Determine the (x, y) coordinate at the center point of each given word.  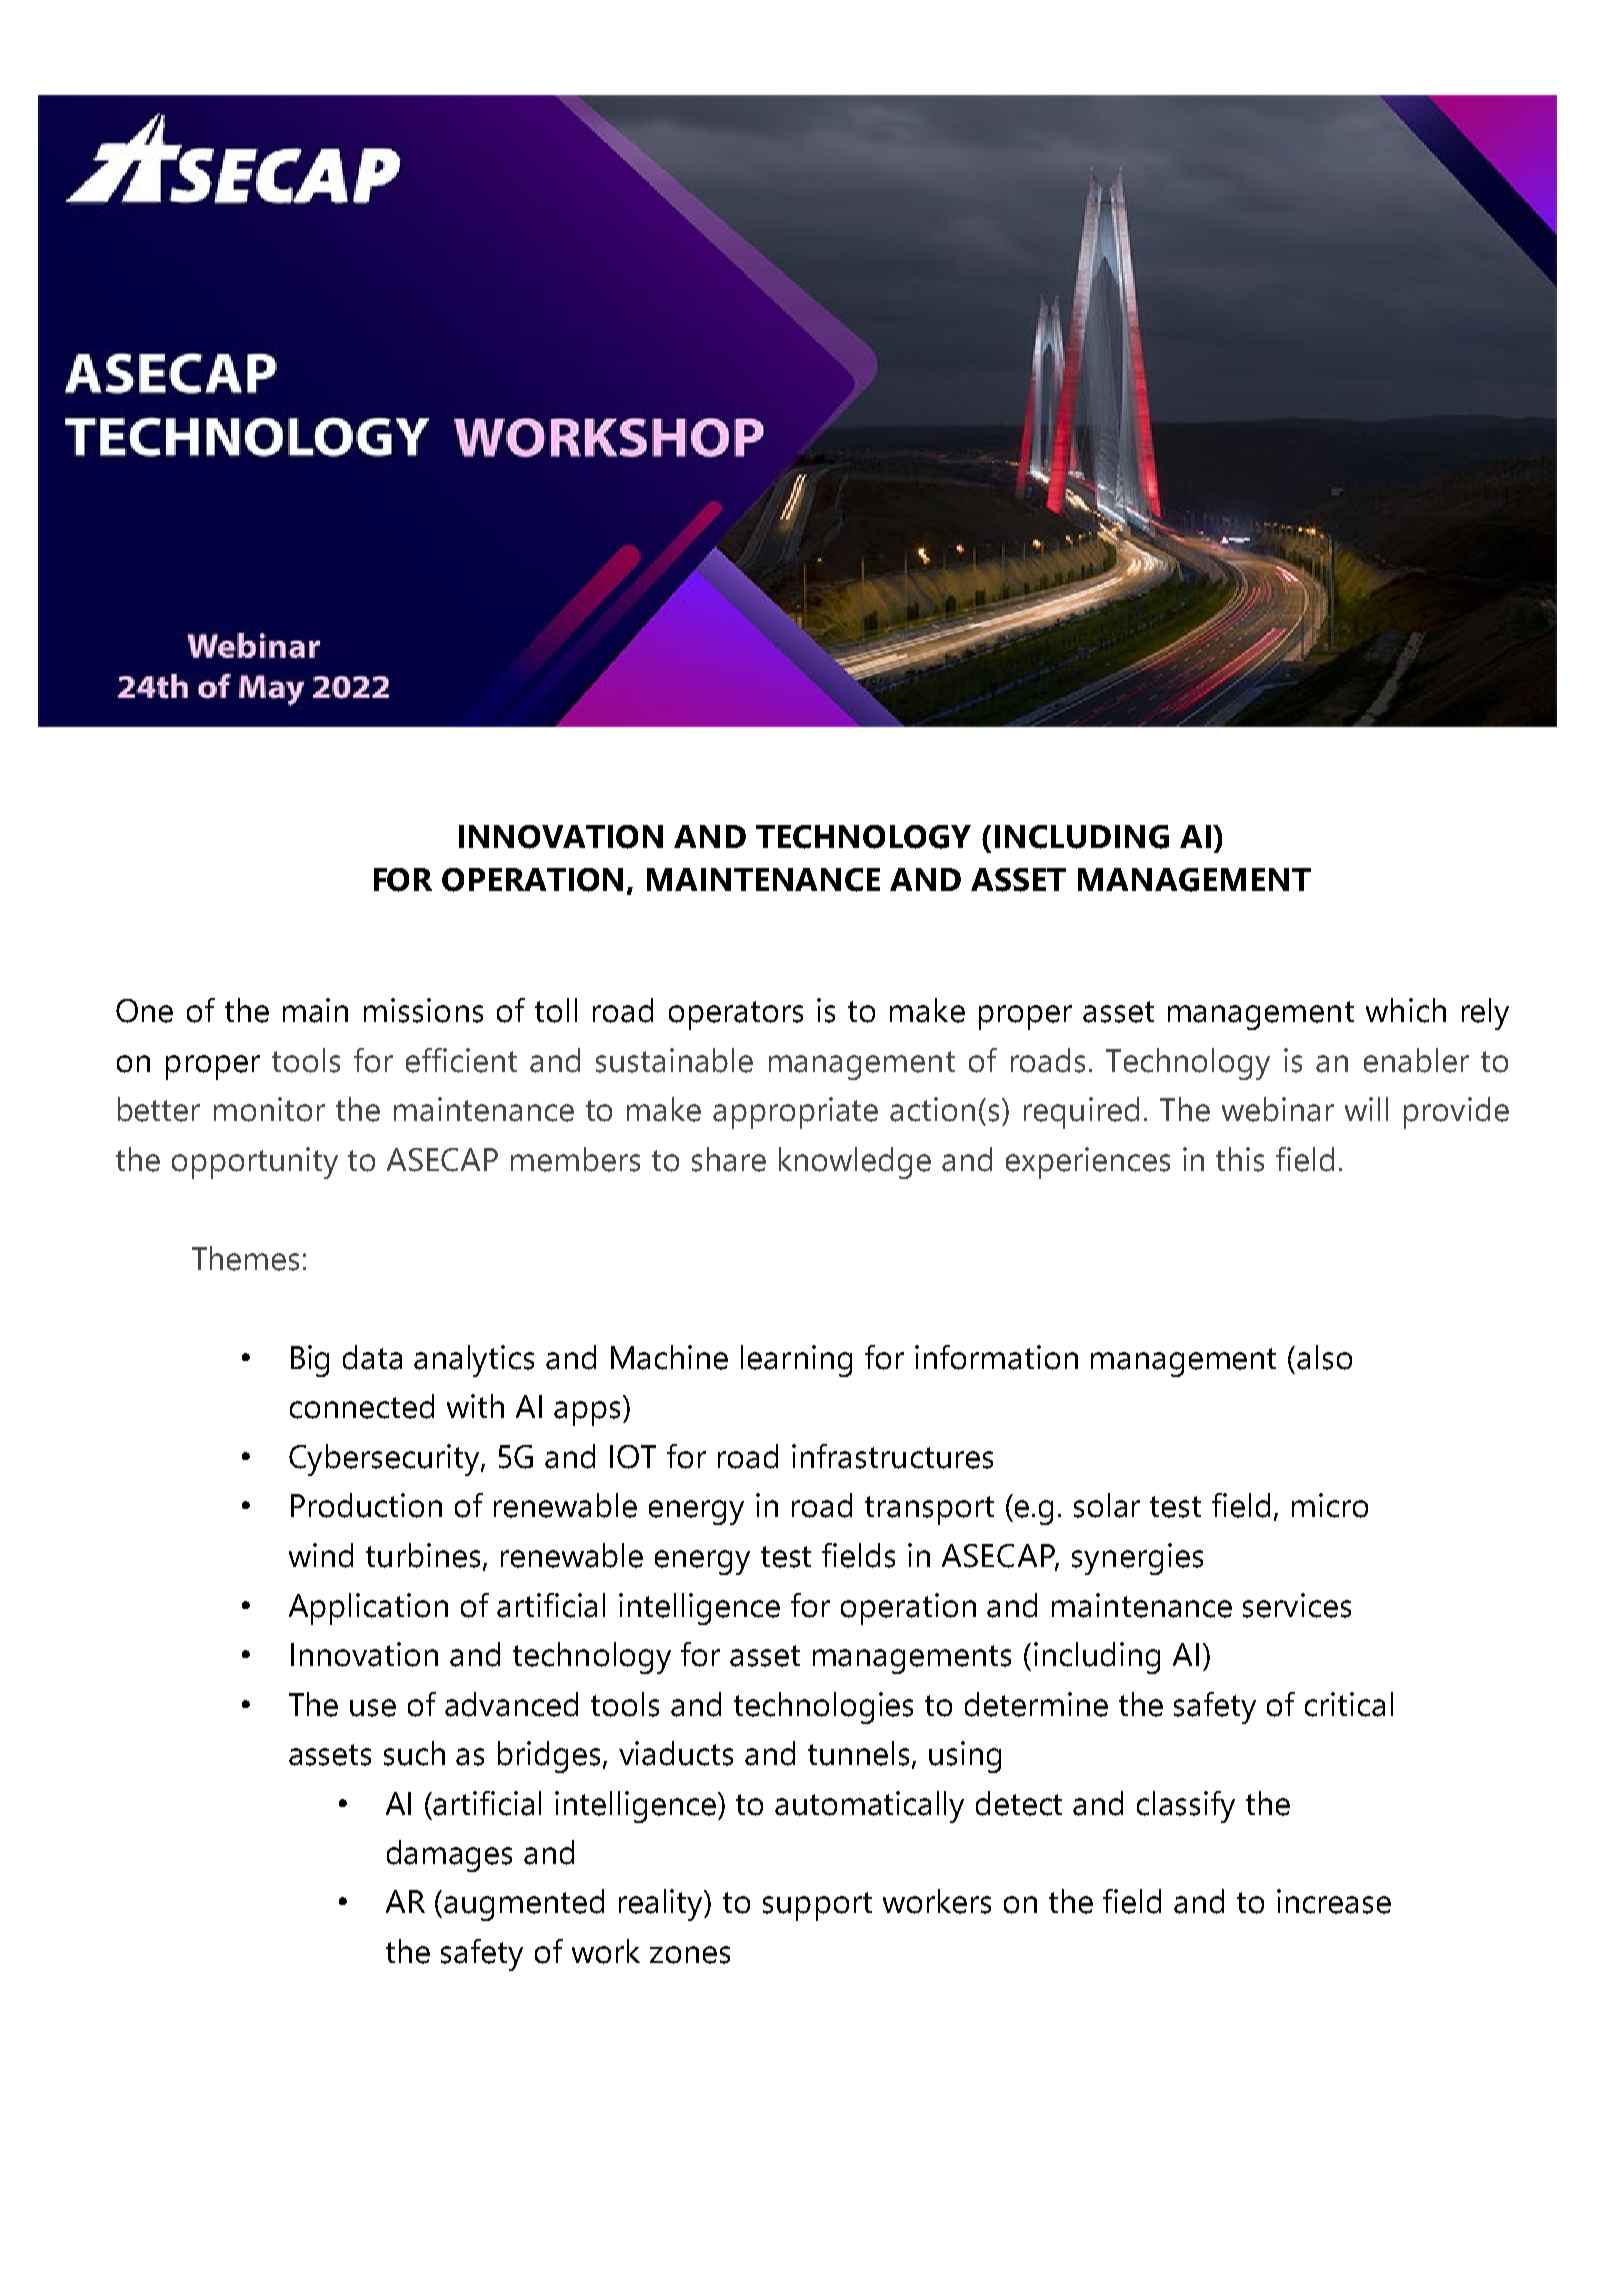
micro (1330, 1505)
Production (366, 1505)
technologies (823, 1708)
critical (1349, 1704)
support (817, 1906)
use (373, 1708)
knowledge (855, 1163)
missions (423, 1010)
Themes (245, 1258)
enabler (1416, 1060)
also (1324, 1357)
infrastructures (892, 1456)
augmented (524, 1905)
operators (736, 1015)
